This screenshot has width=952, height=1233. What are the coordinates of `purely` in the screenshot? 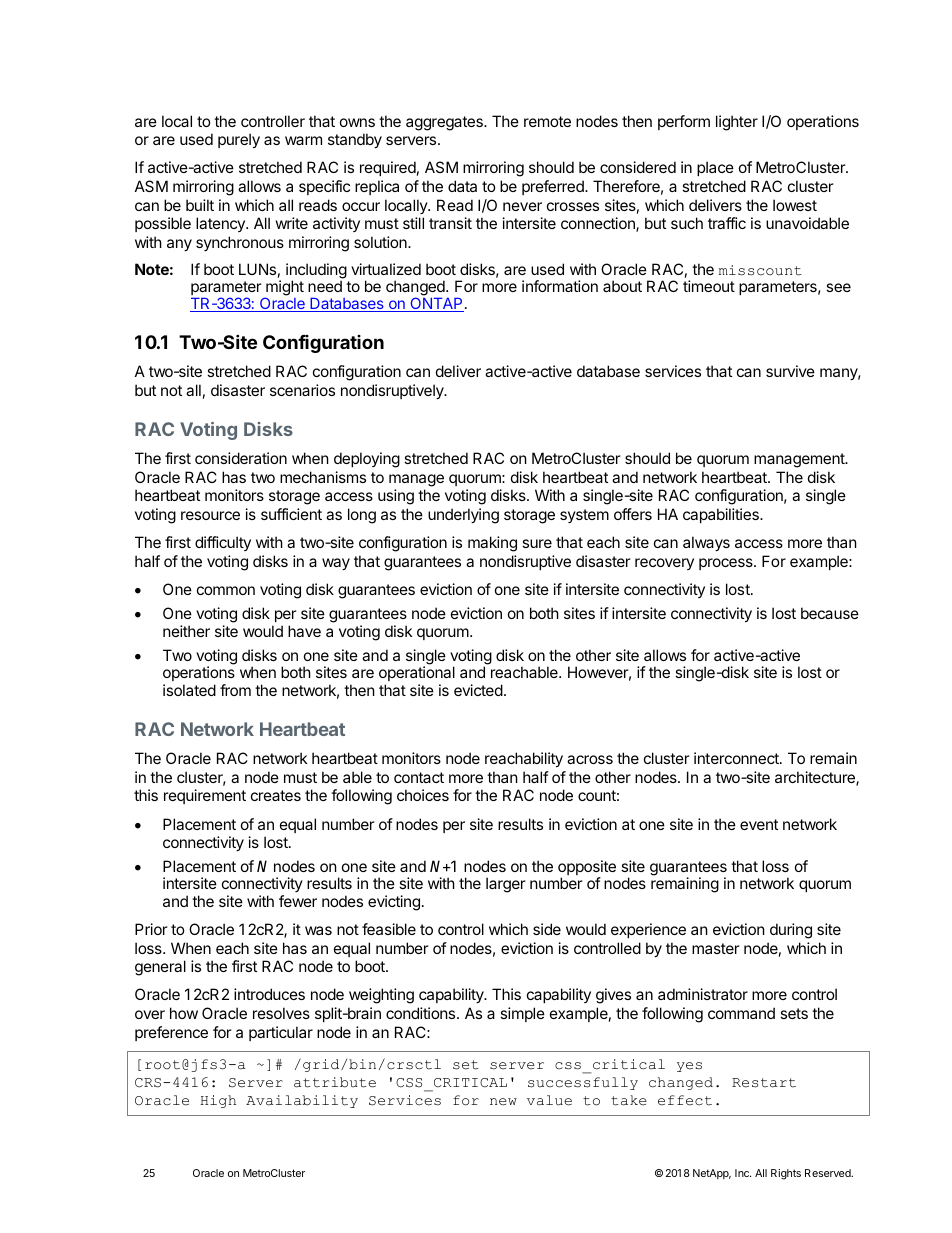 It's located at (239, 140).
